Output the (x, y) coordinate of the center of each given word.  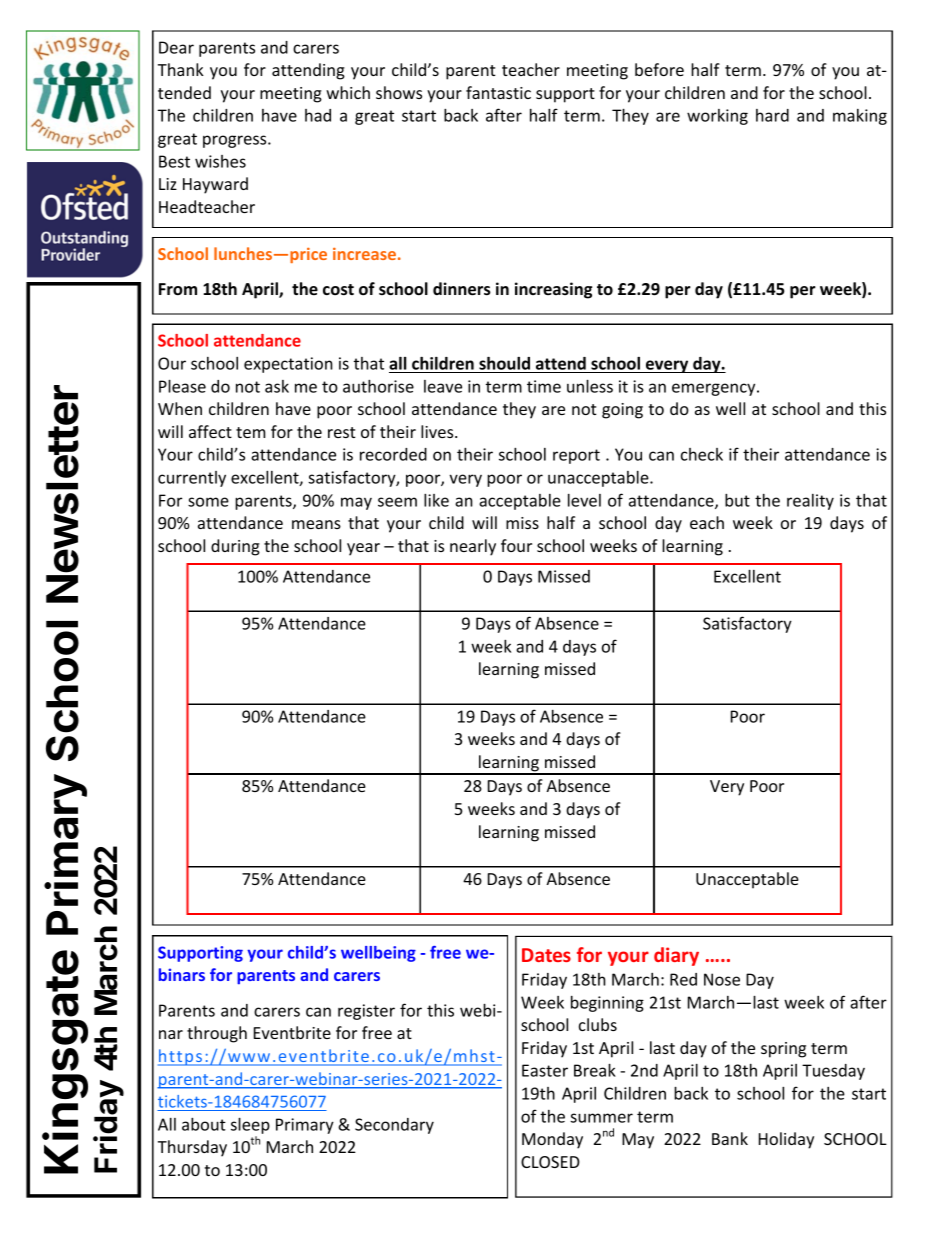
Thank (181, 69)
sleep (250, 1125)
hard (772, 115)
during (235, 547)
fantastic (498, 92)
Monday (552, 1140)
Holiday (786, 1140)
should (504, 363)
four (516, 545)
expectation (288, 365)
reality (810, 502)
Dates (546, 955)
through (217, 1034)
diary (676, 956)
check (702, 454)
